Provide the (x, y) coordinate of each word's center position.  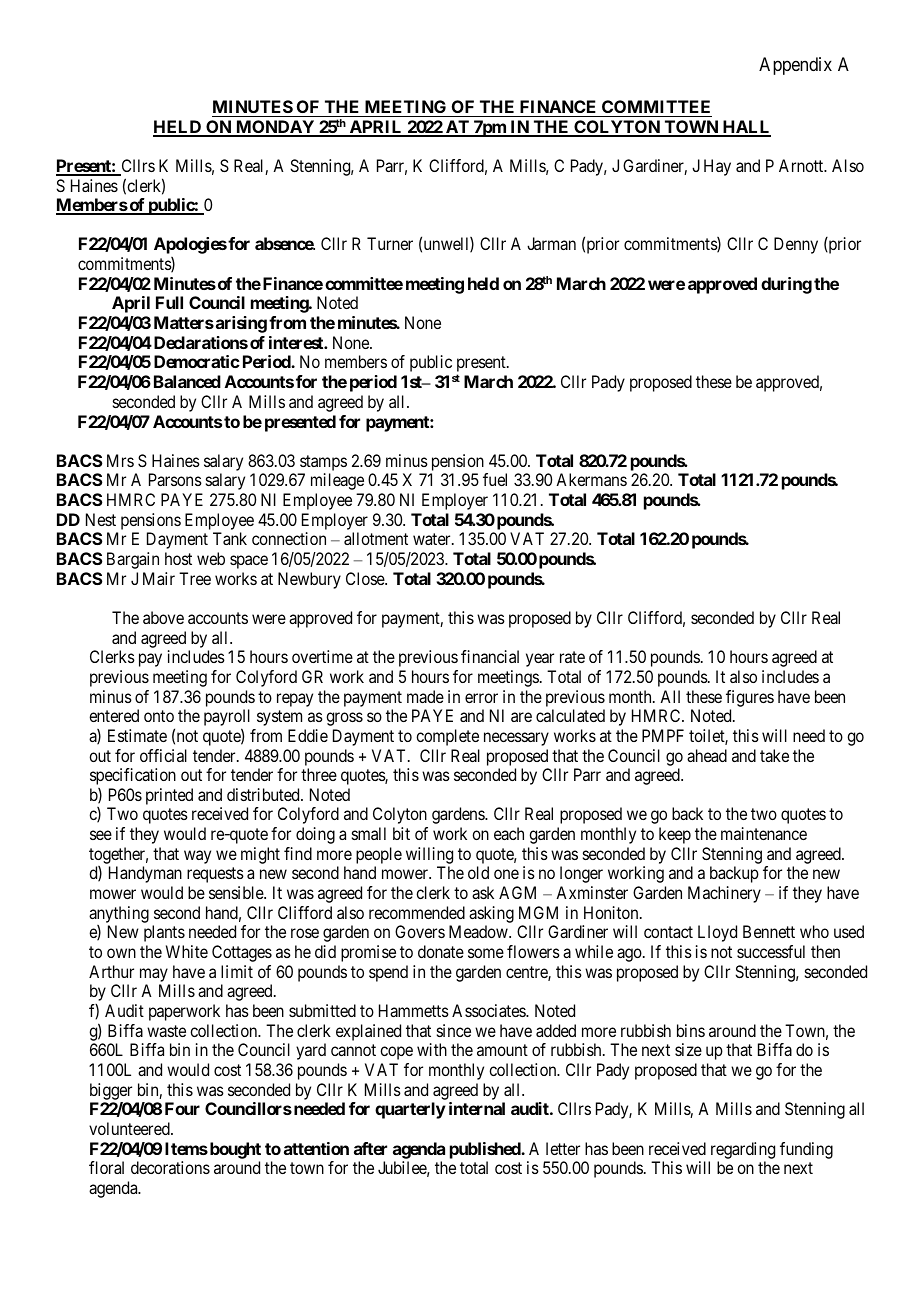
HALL (745, 128)
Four (182, 1108)
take (774, 755)
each (509, 833)
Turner (390, 243)
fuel (495, 479)
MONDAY (275, 128)
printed (169, 796)
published (486, 1150)
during (786, 285)
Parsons (175, 479)
